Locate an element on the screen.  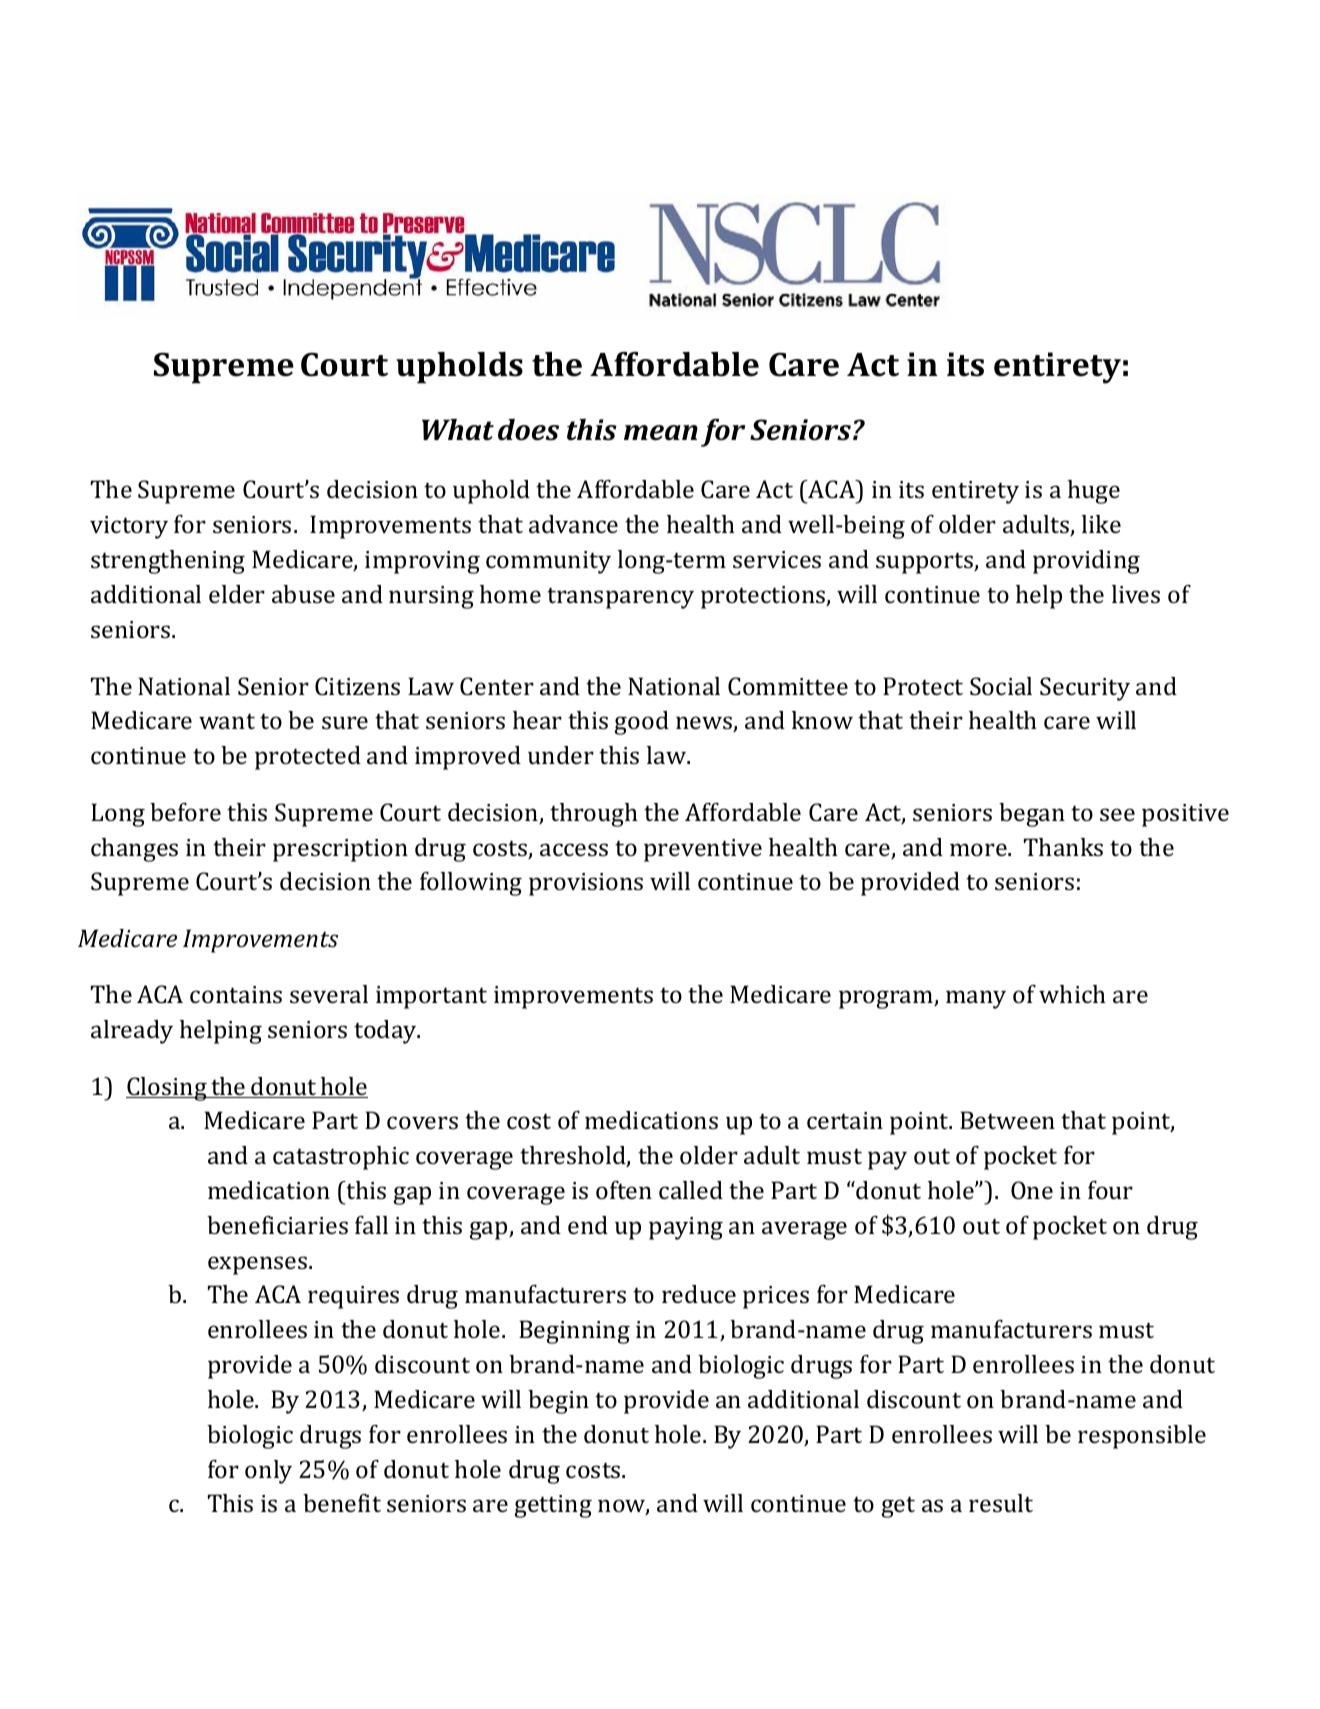
good is located at coordinates (642, 723).
